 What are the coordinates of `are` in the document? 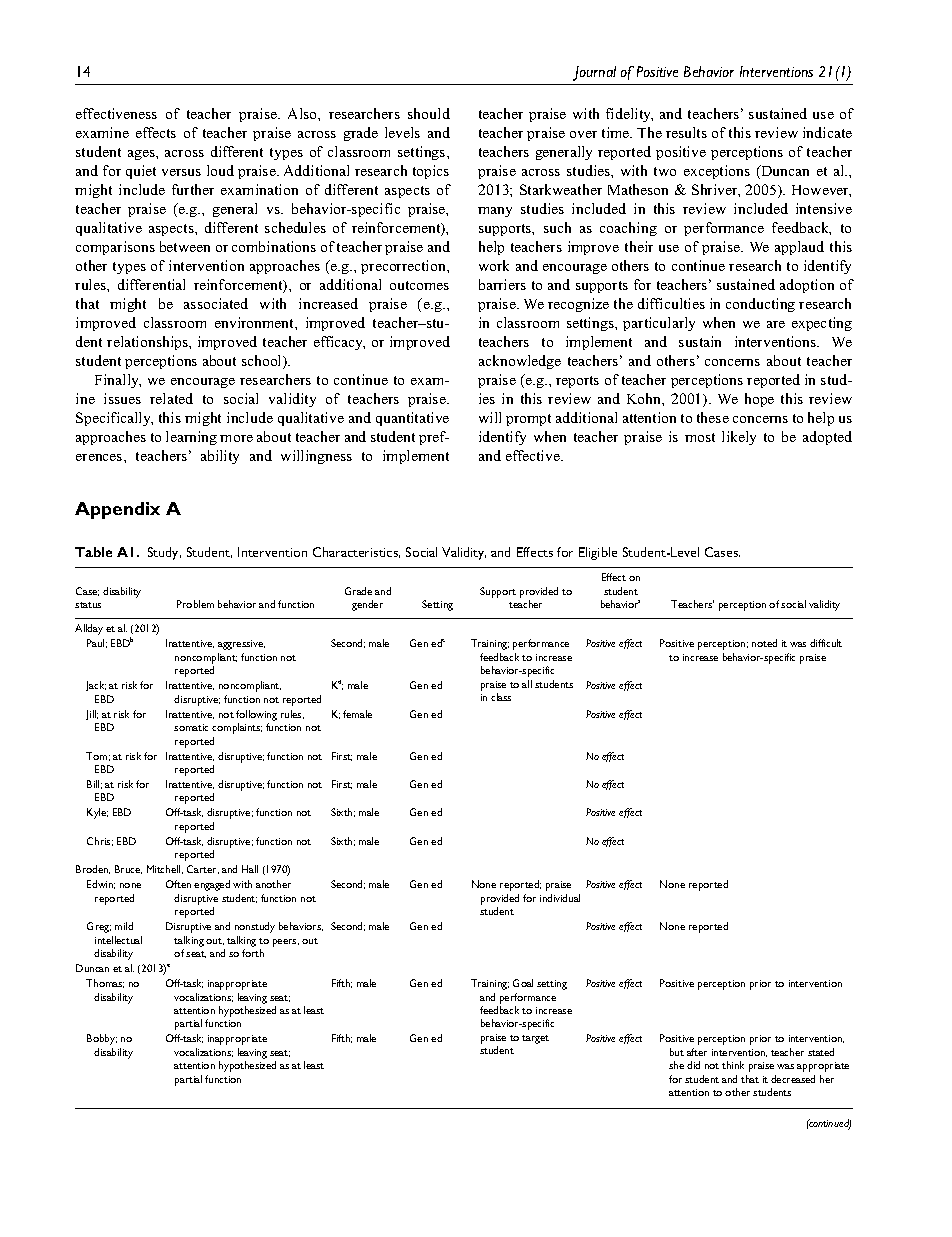 It's located at (776, 324).
